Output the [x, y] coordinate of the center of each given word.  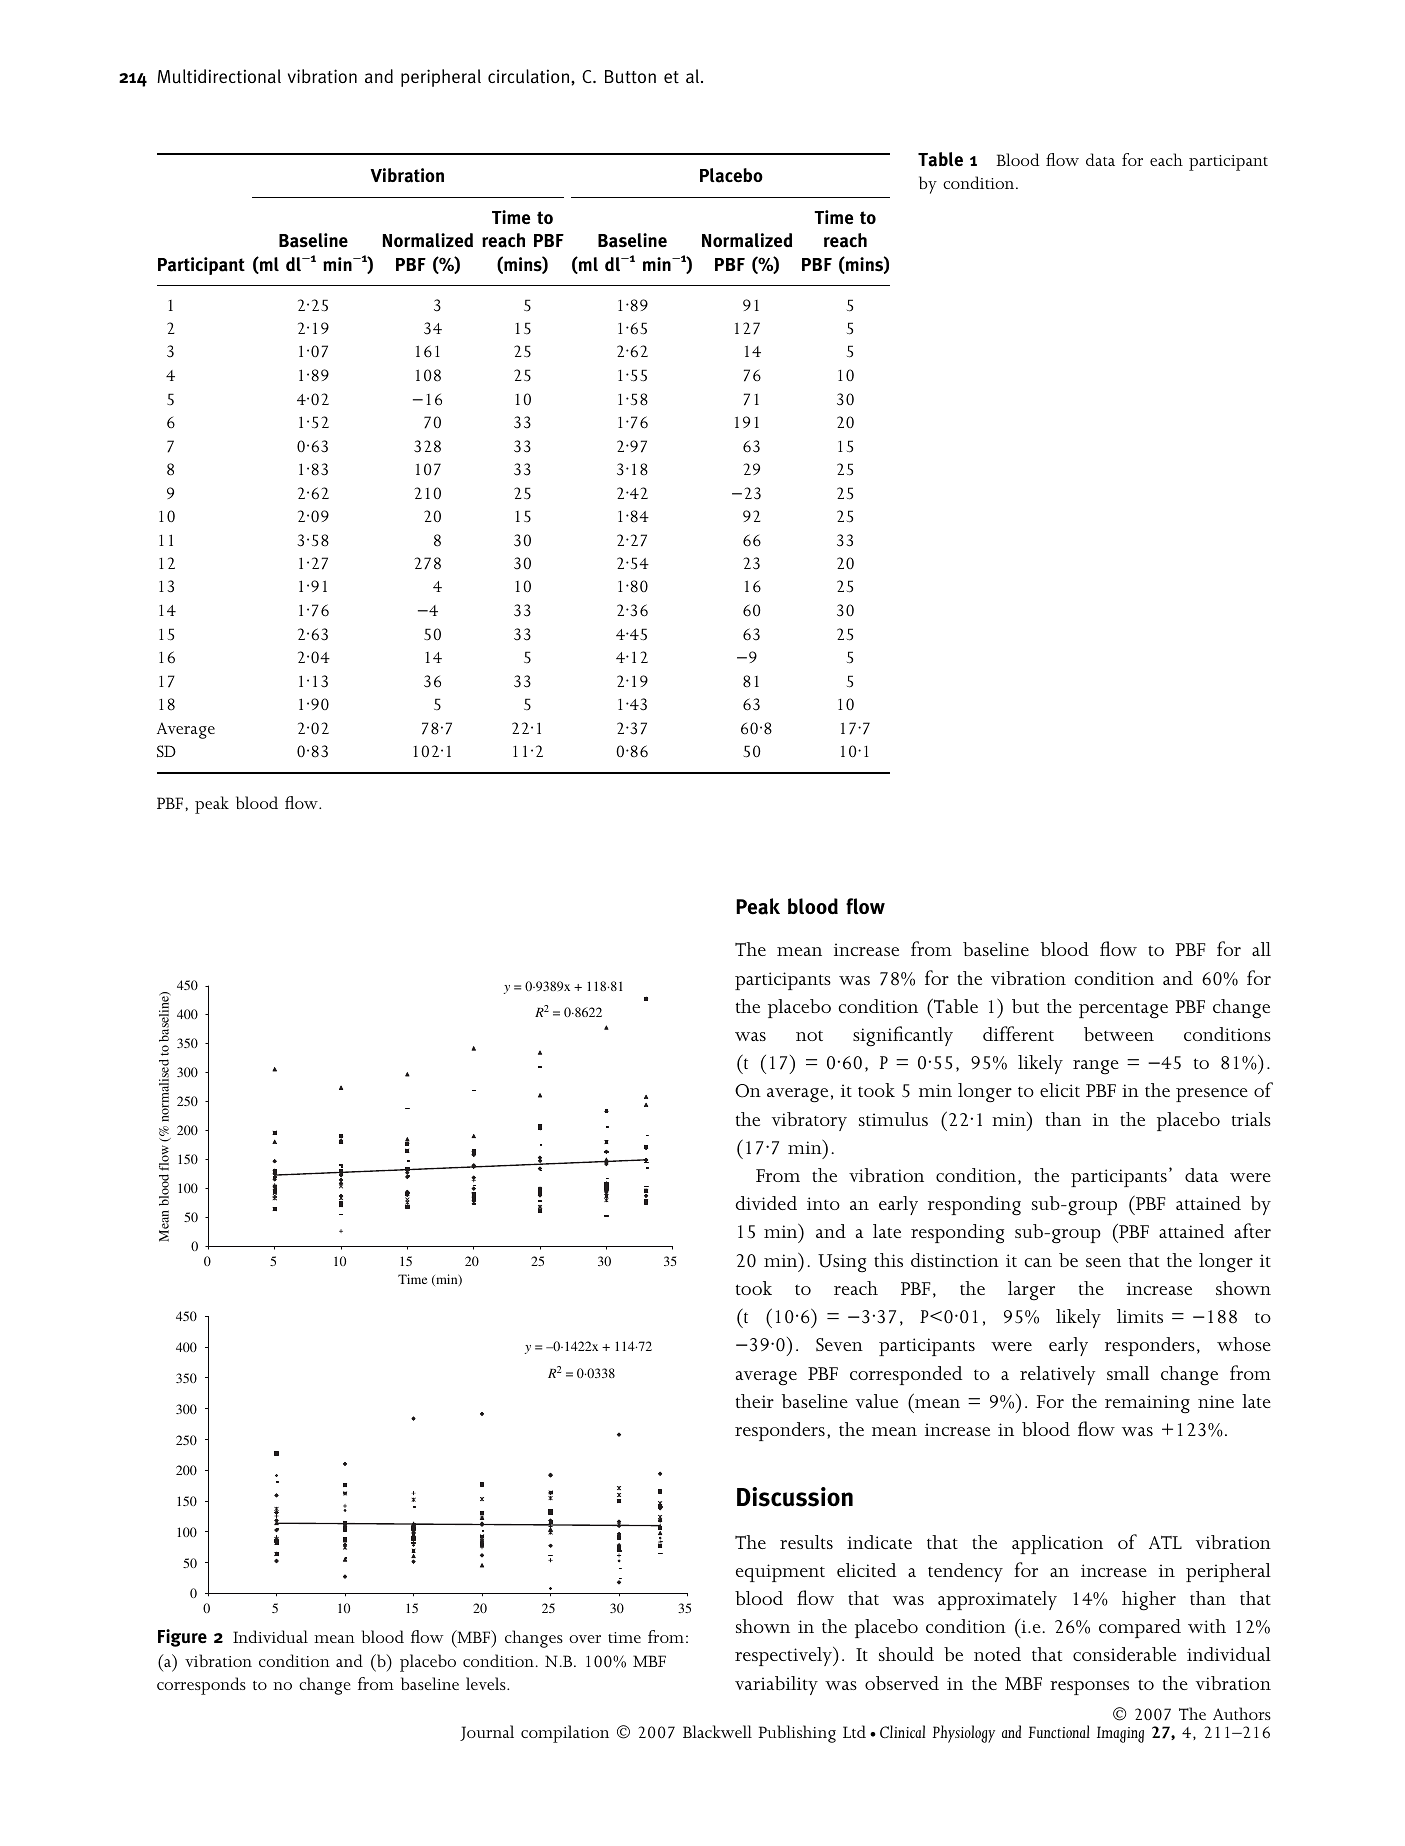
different [1018, 1033]
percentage [1123, 1010]
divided [766, 1203]
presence [1212, 1095]
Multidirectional [219, 76]
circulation [530, 76]
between [1119, 1034]
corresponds [201, 1686]
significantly [903, 1036]
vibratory [809, 1121]
